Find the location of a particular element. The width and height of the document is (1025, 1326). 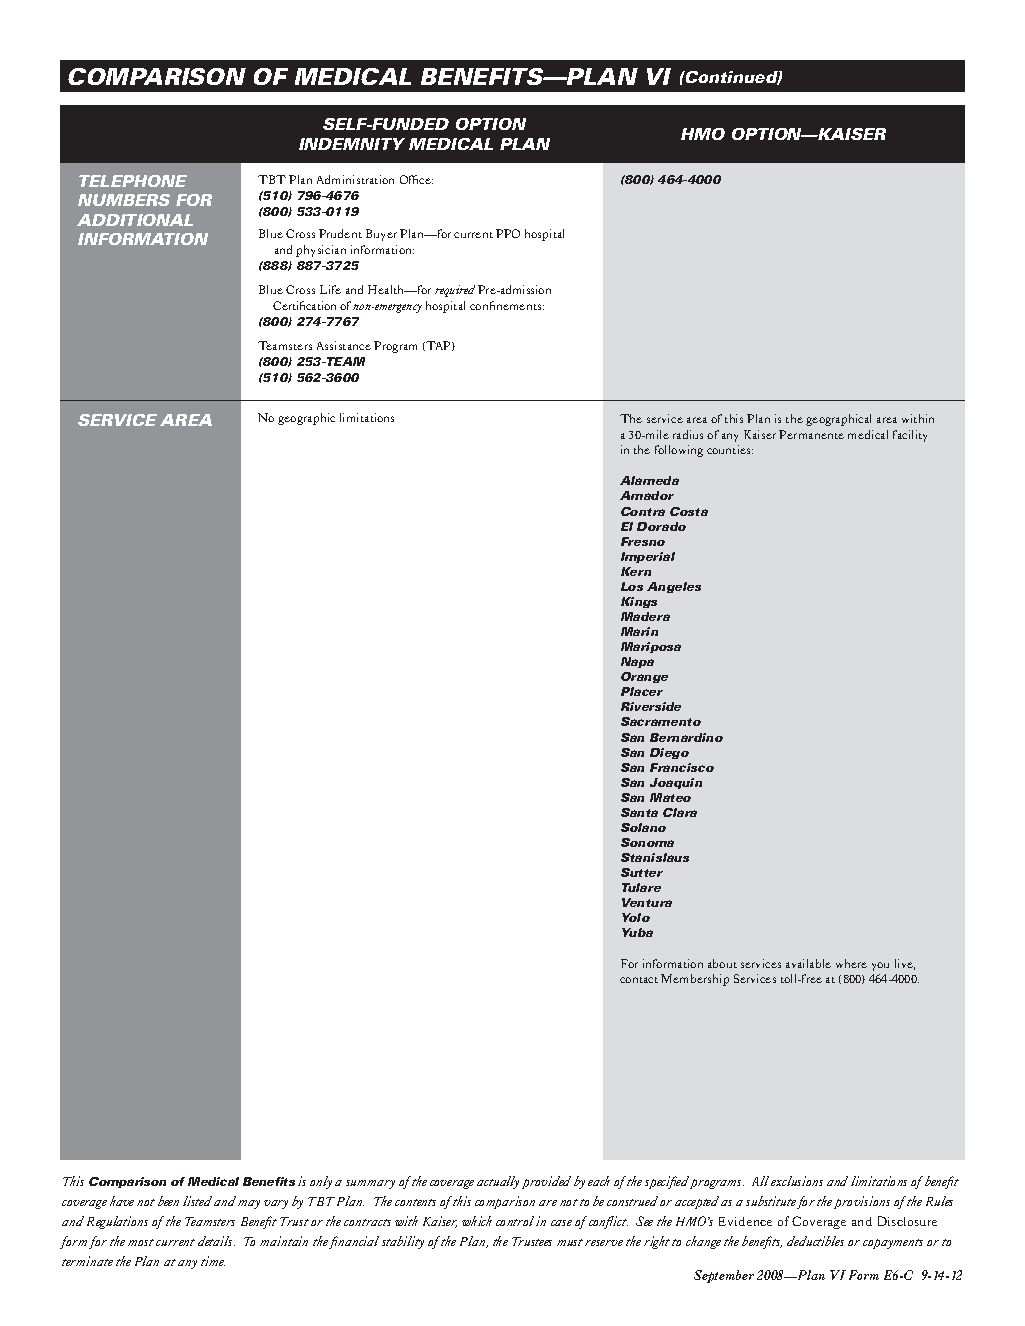

Permanente is located at coordinates (811, 434).
